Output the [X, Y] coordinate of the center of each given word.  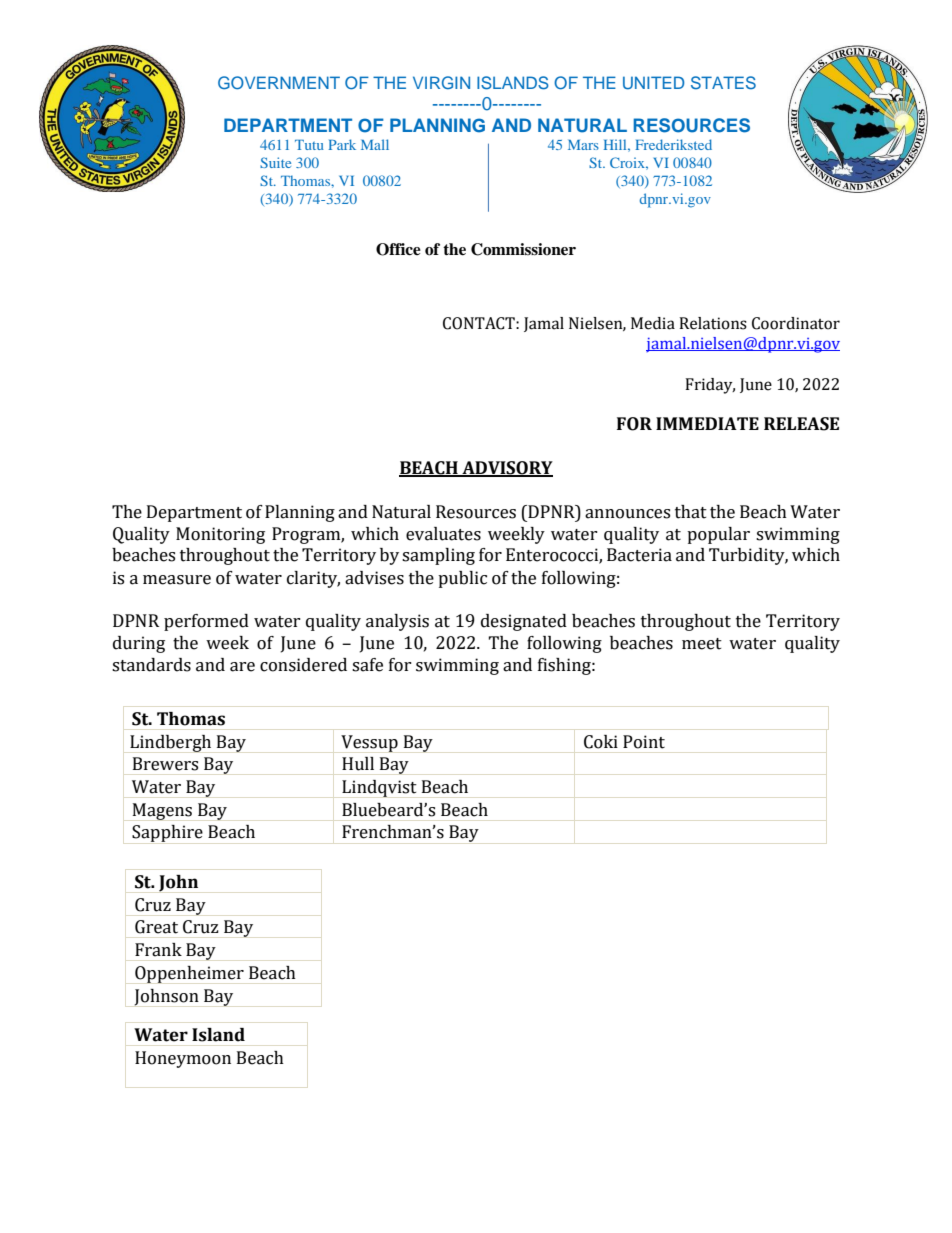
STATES [723, 83]
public [462, 579]
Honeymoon [183, 1059]
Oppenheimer [189, 974]
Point [644, 742]
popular [718, 535]
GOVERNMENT [279, 83]
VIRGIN [441, 83]
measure [177, 580]
